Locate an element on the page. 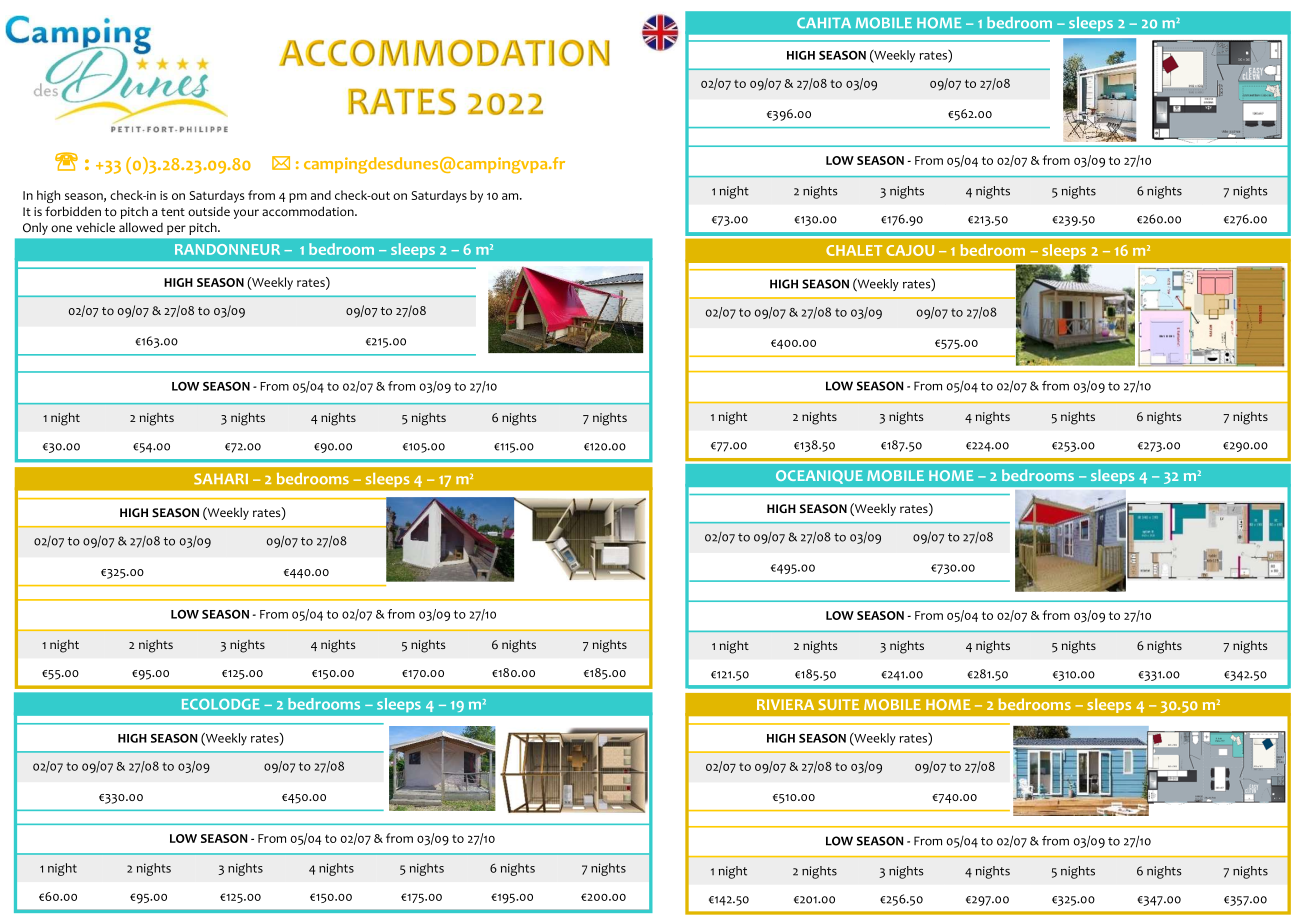 Image resolution: width=1308 pixels, height=924 pixels. one is located at coordinates (61, 229).
